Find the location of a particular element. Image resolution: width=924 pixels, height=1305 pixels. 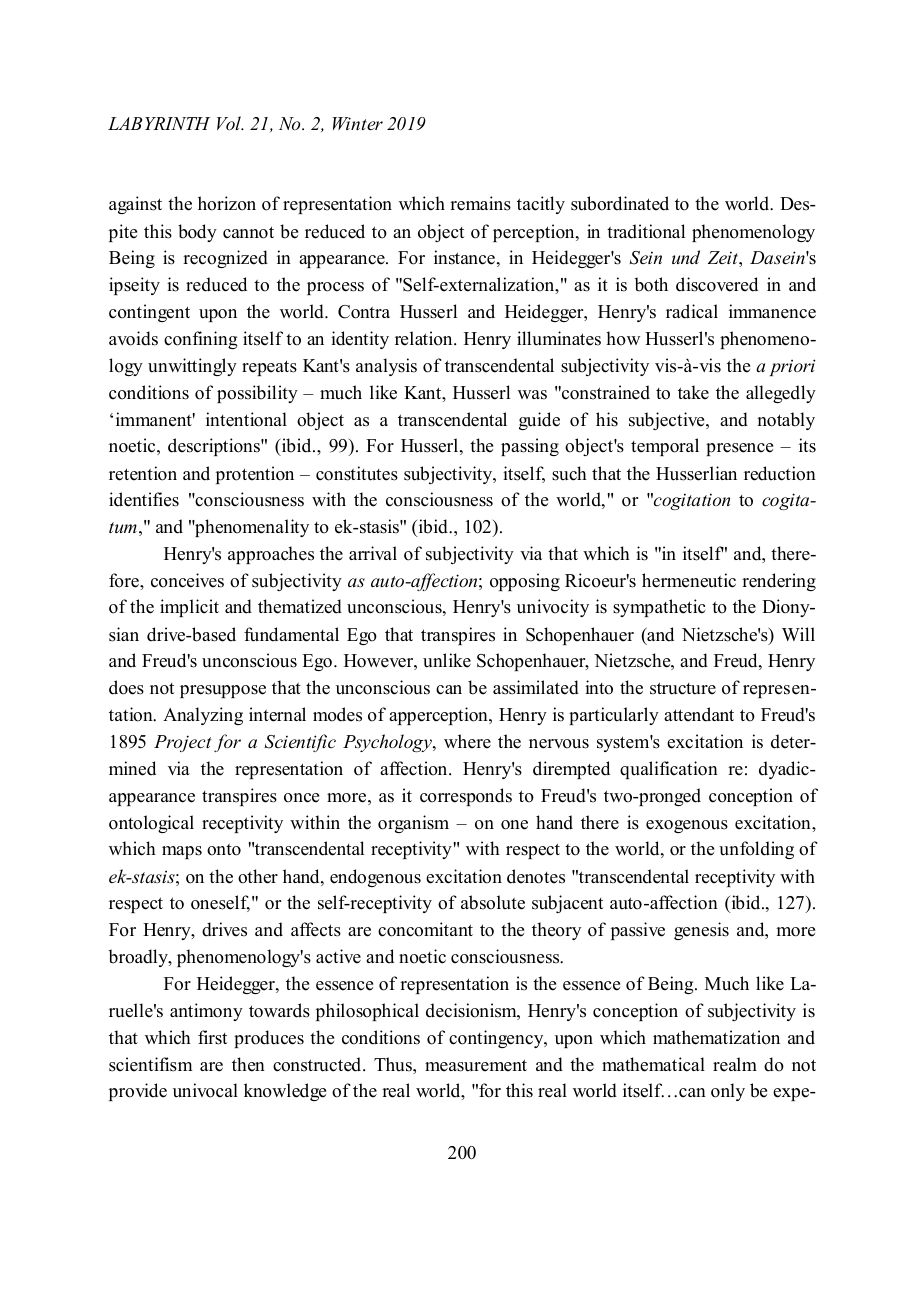

first is located at coordinates (212, 1037).
